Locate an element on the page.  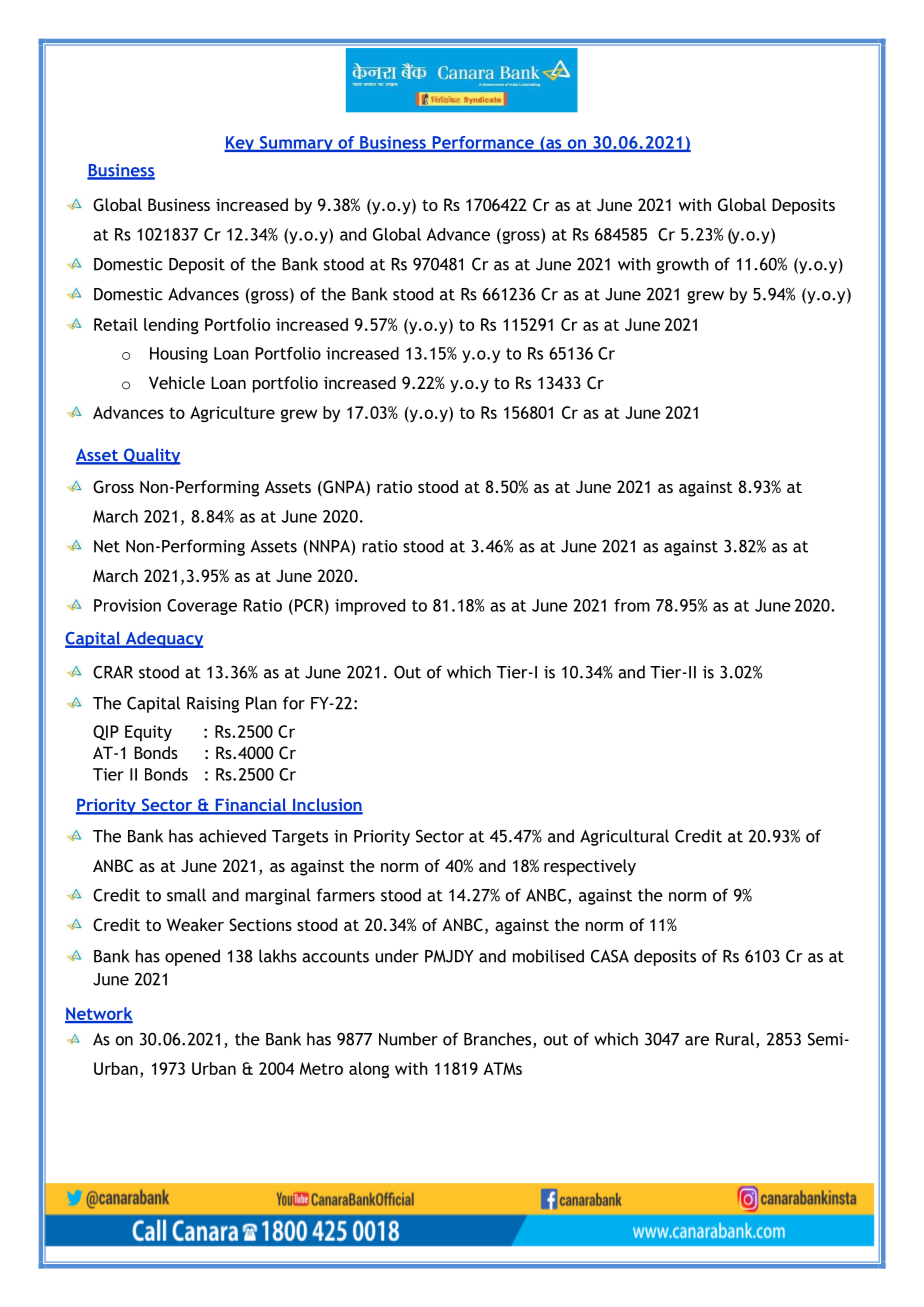
Inclusion is located at coordinates (327, 806).
